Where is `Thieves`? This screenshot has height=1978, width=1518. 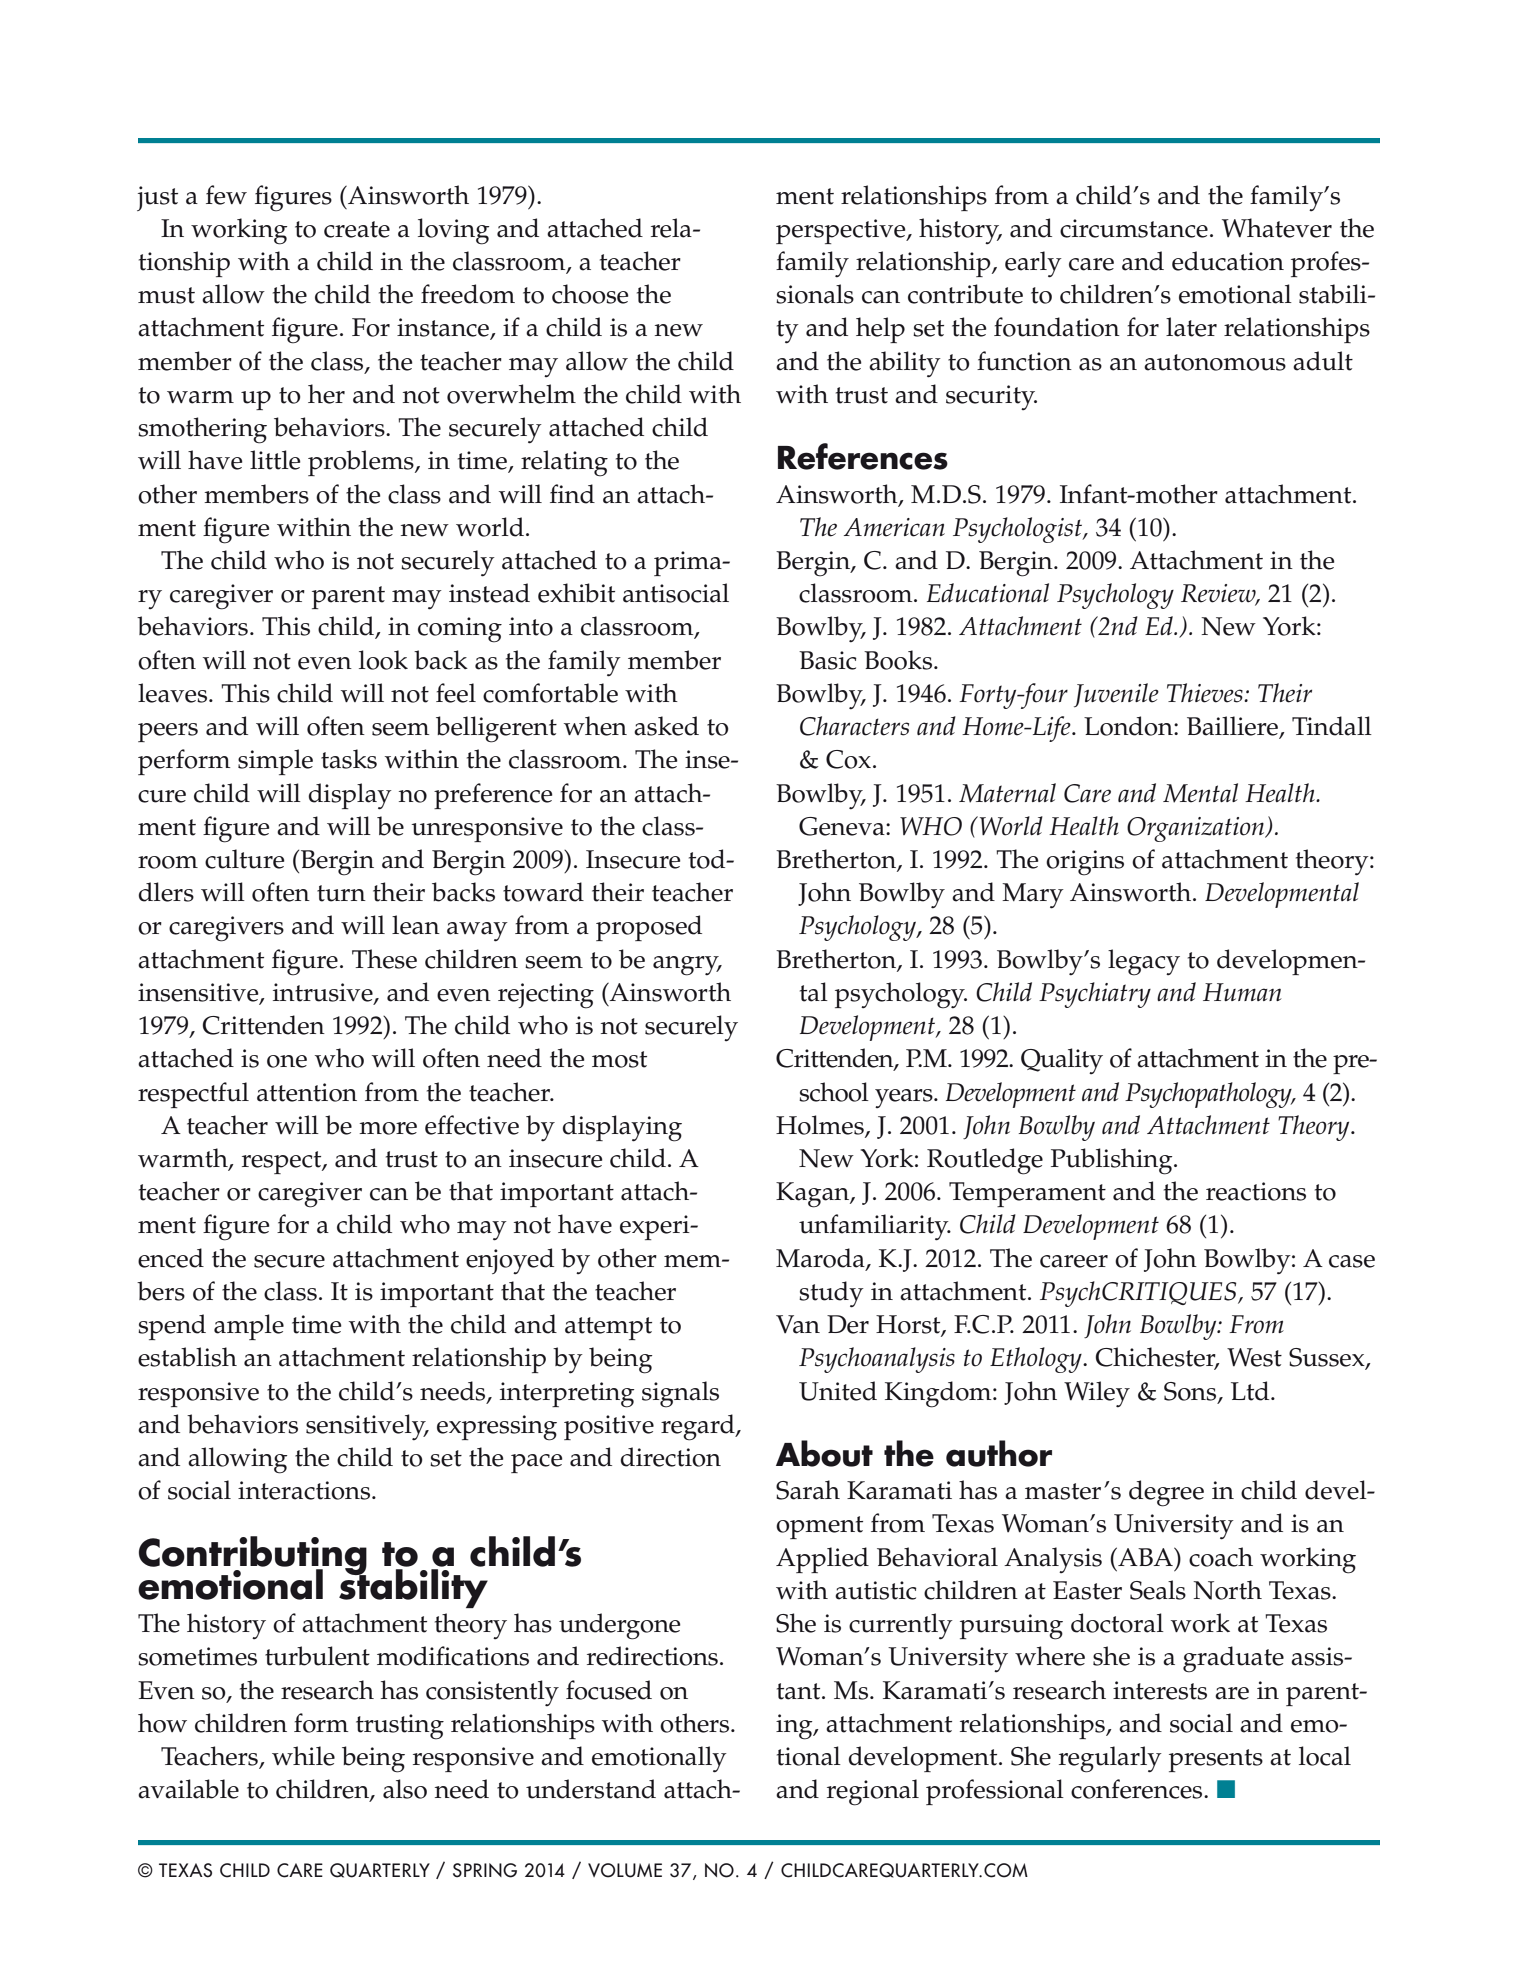
Thieves is located at coordinates (1206, 693).
